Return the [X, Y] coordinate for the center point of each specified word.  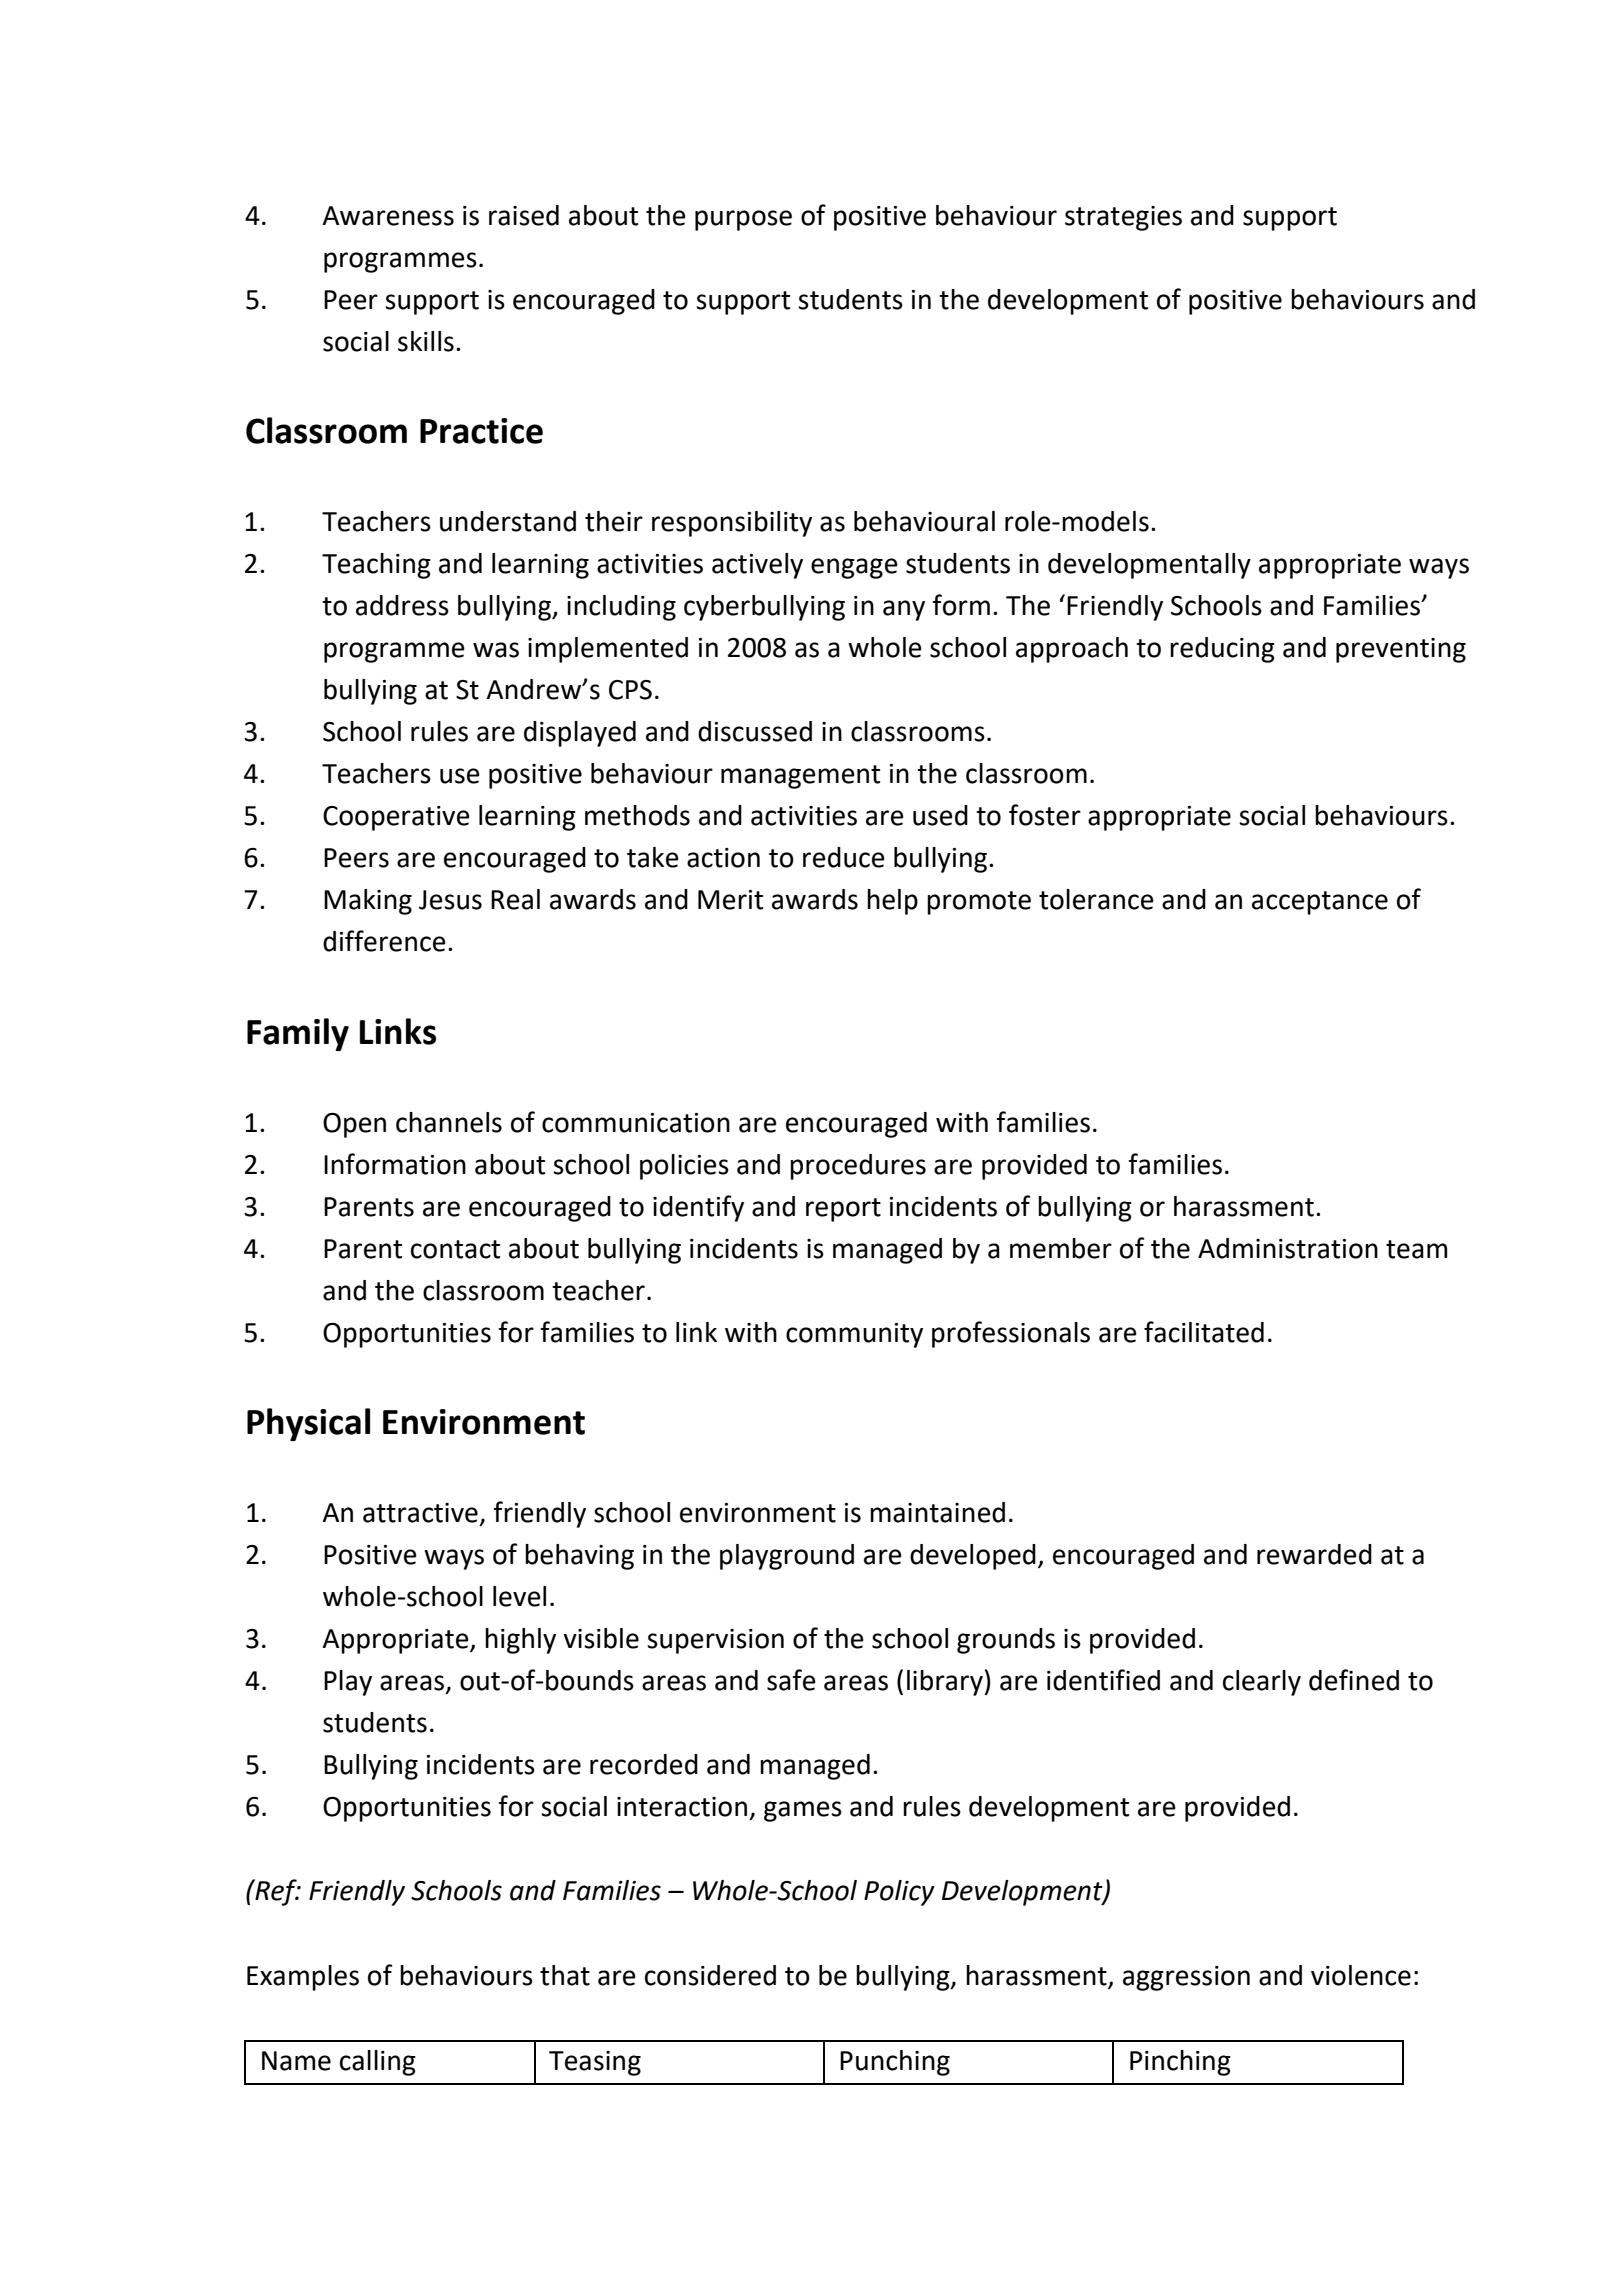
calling [378, 2063]
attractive [420, 1513]
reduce [844, 857]
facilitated [1204, 1332]
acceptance [1320, 903]
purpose [743, 220]
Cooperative [396, 818]
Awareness [388, 216]
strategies [1123, 218]
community [854, 1335]
